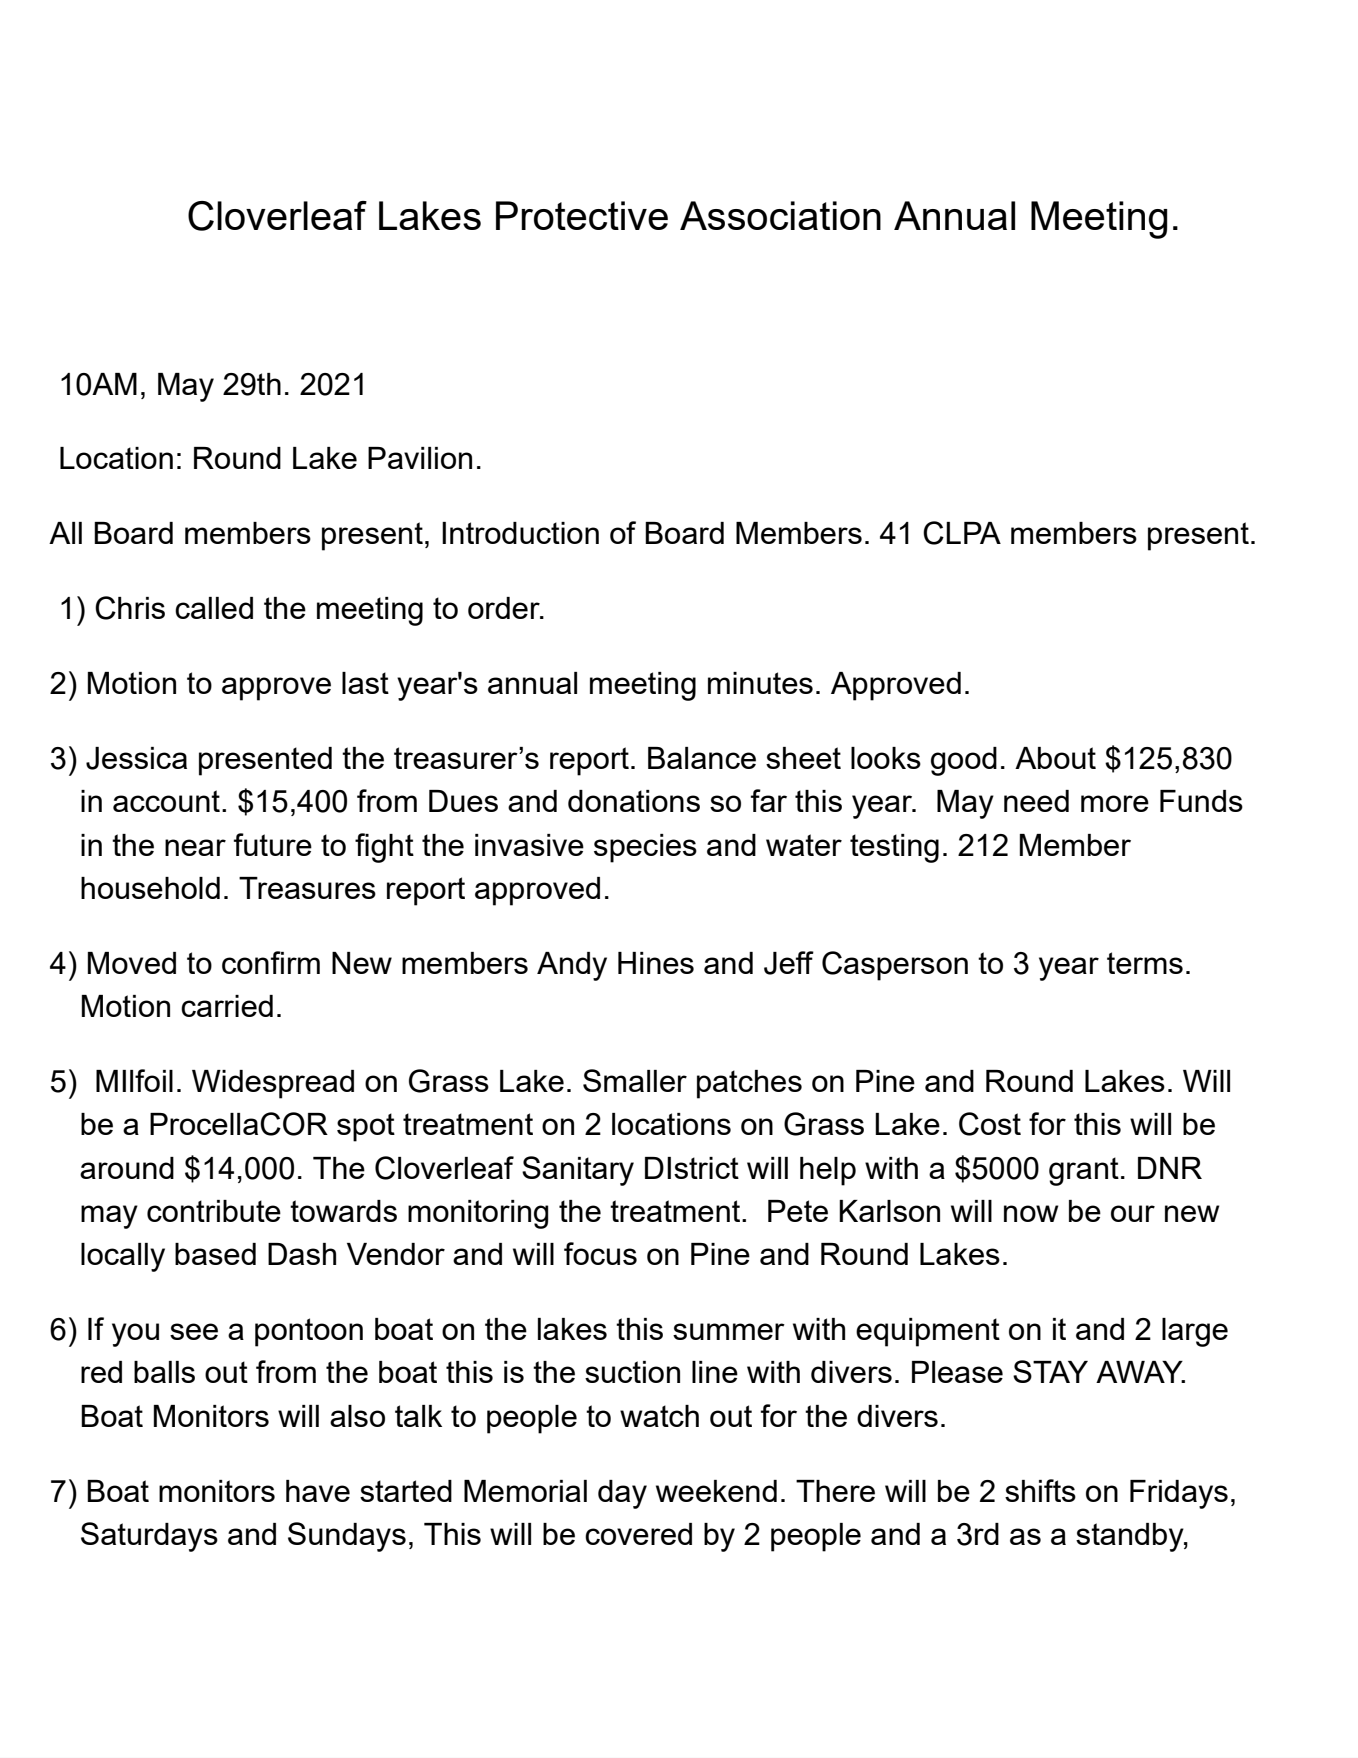 The height and width of the document is (1758, 1358). Describe the element at coordinates (990, 1124) in the document. I see `Cost` at that location.
